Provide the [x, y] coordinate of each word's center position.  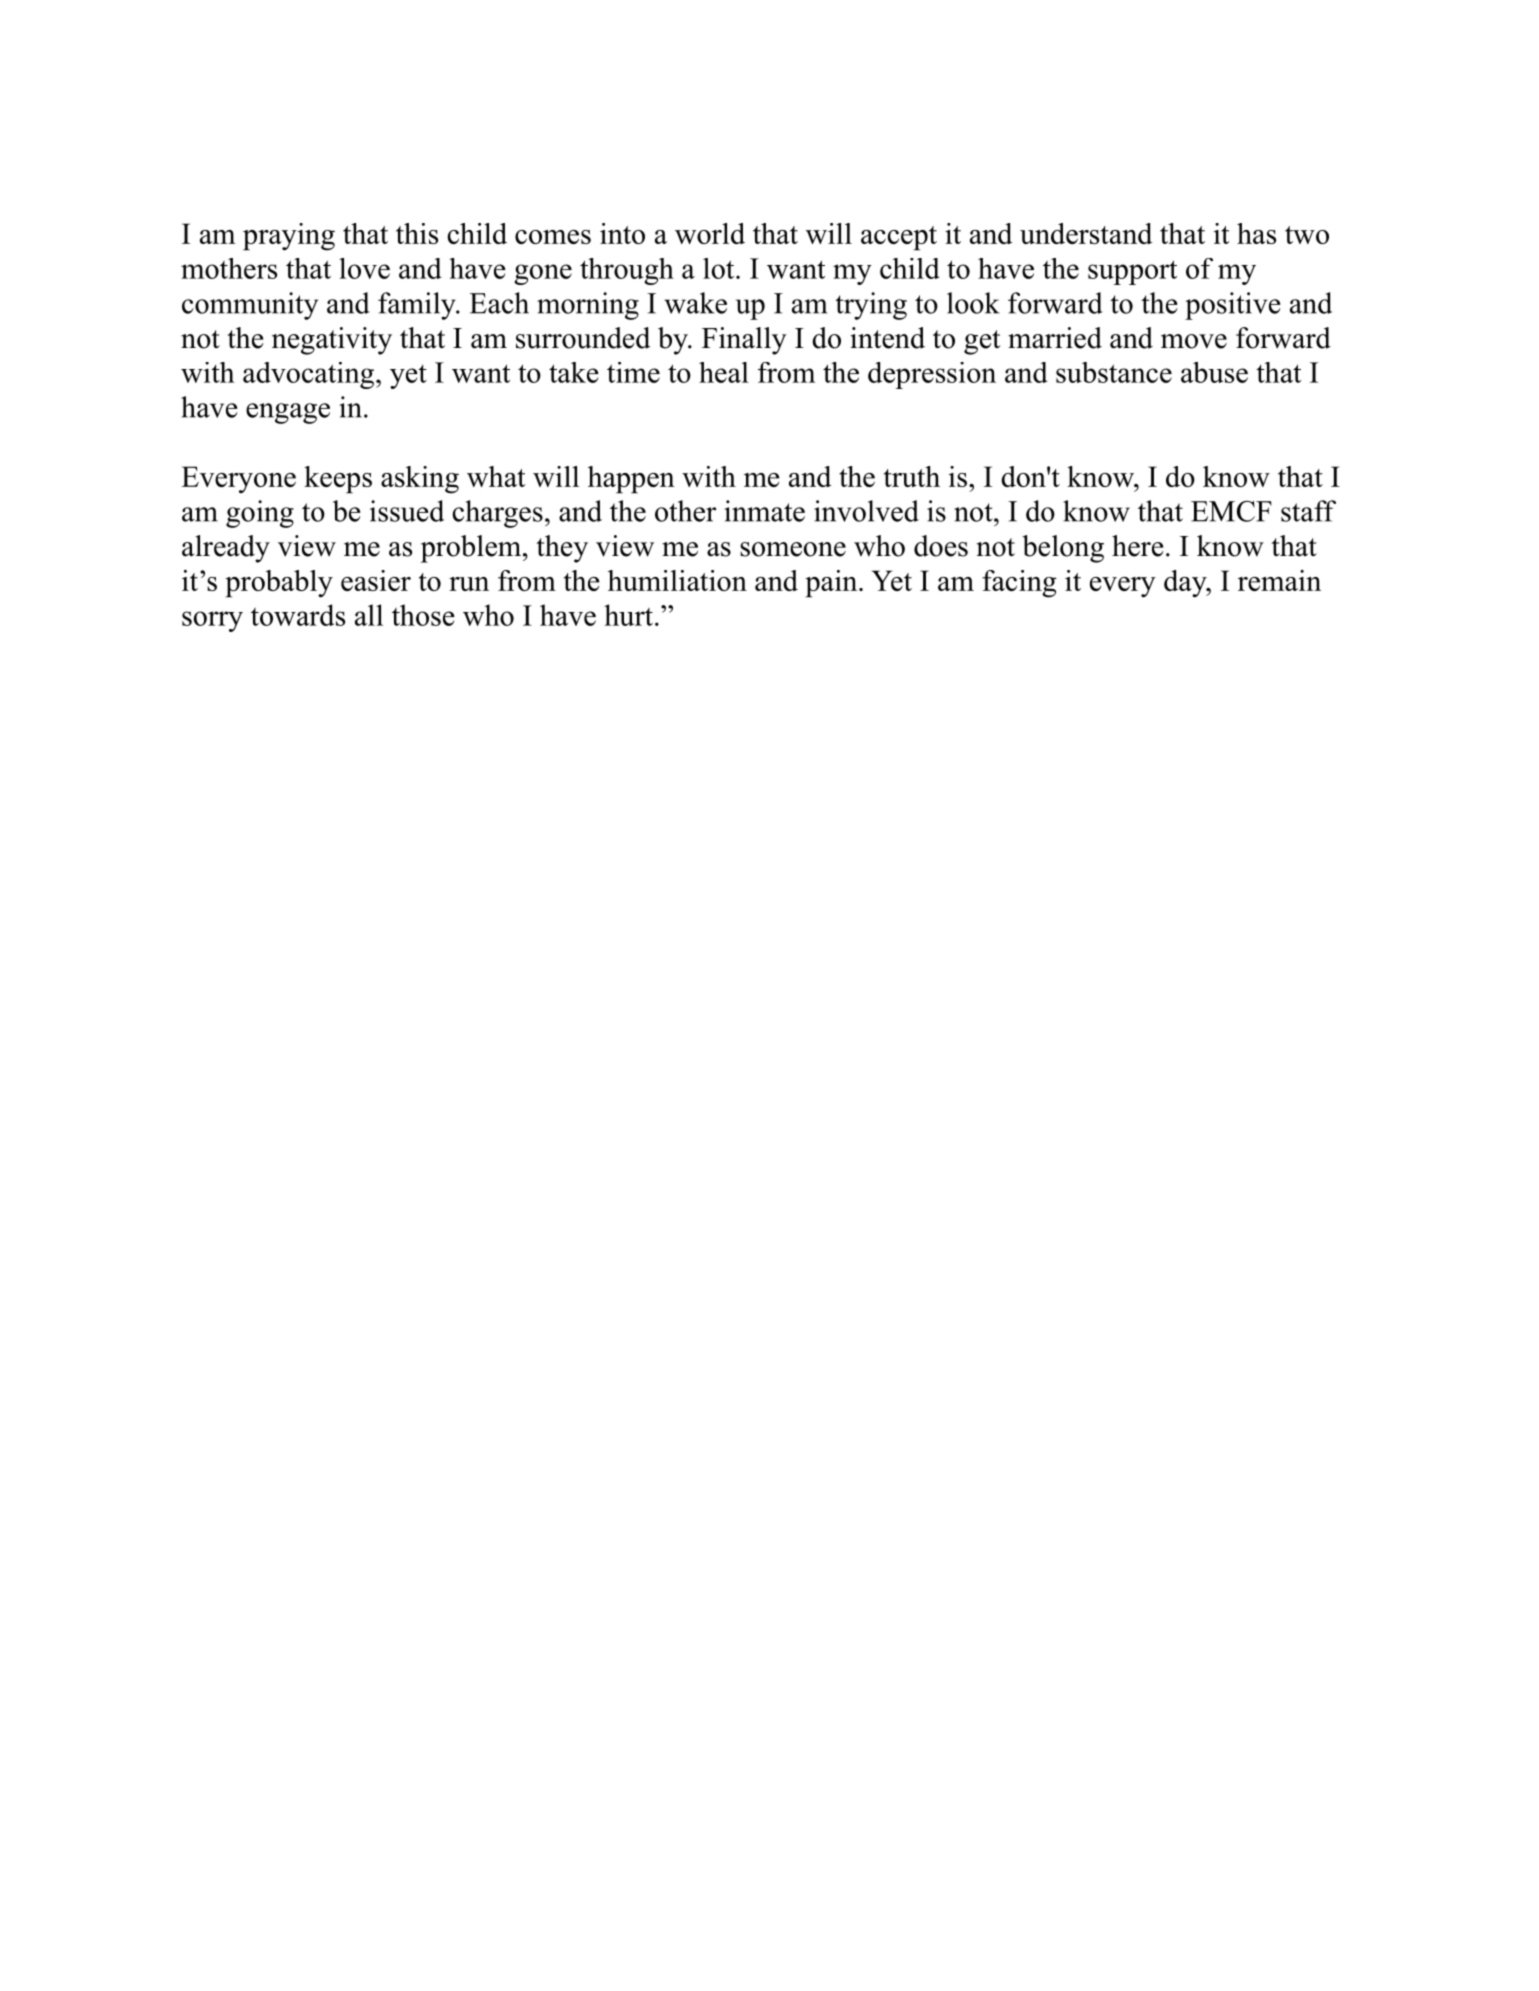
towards [298, 615]
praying [289, 237]
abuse [1214, 372]
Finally [744, 341]
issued [407, 511]
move [1194, 341]
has [1256, 233]
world [710, 233]
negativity [332, 341]
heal [724, 372]
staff [1308, 511]
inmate [764, 511]
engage [288, 413]
